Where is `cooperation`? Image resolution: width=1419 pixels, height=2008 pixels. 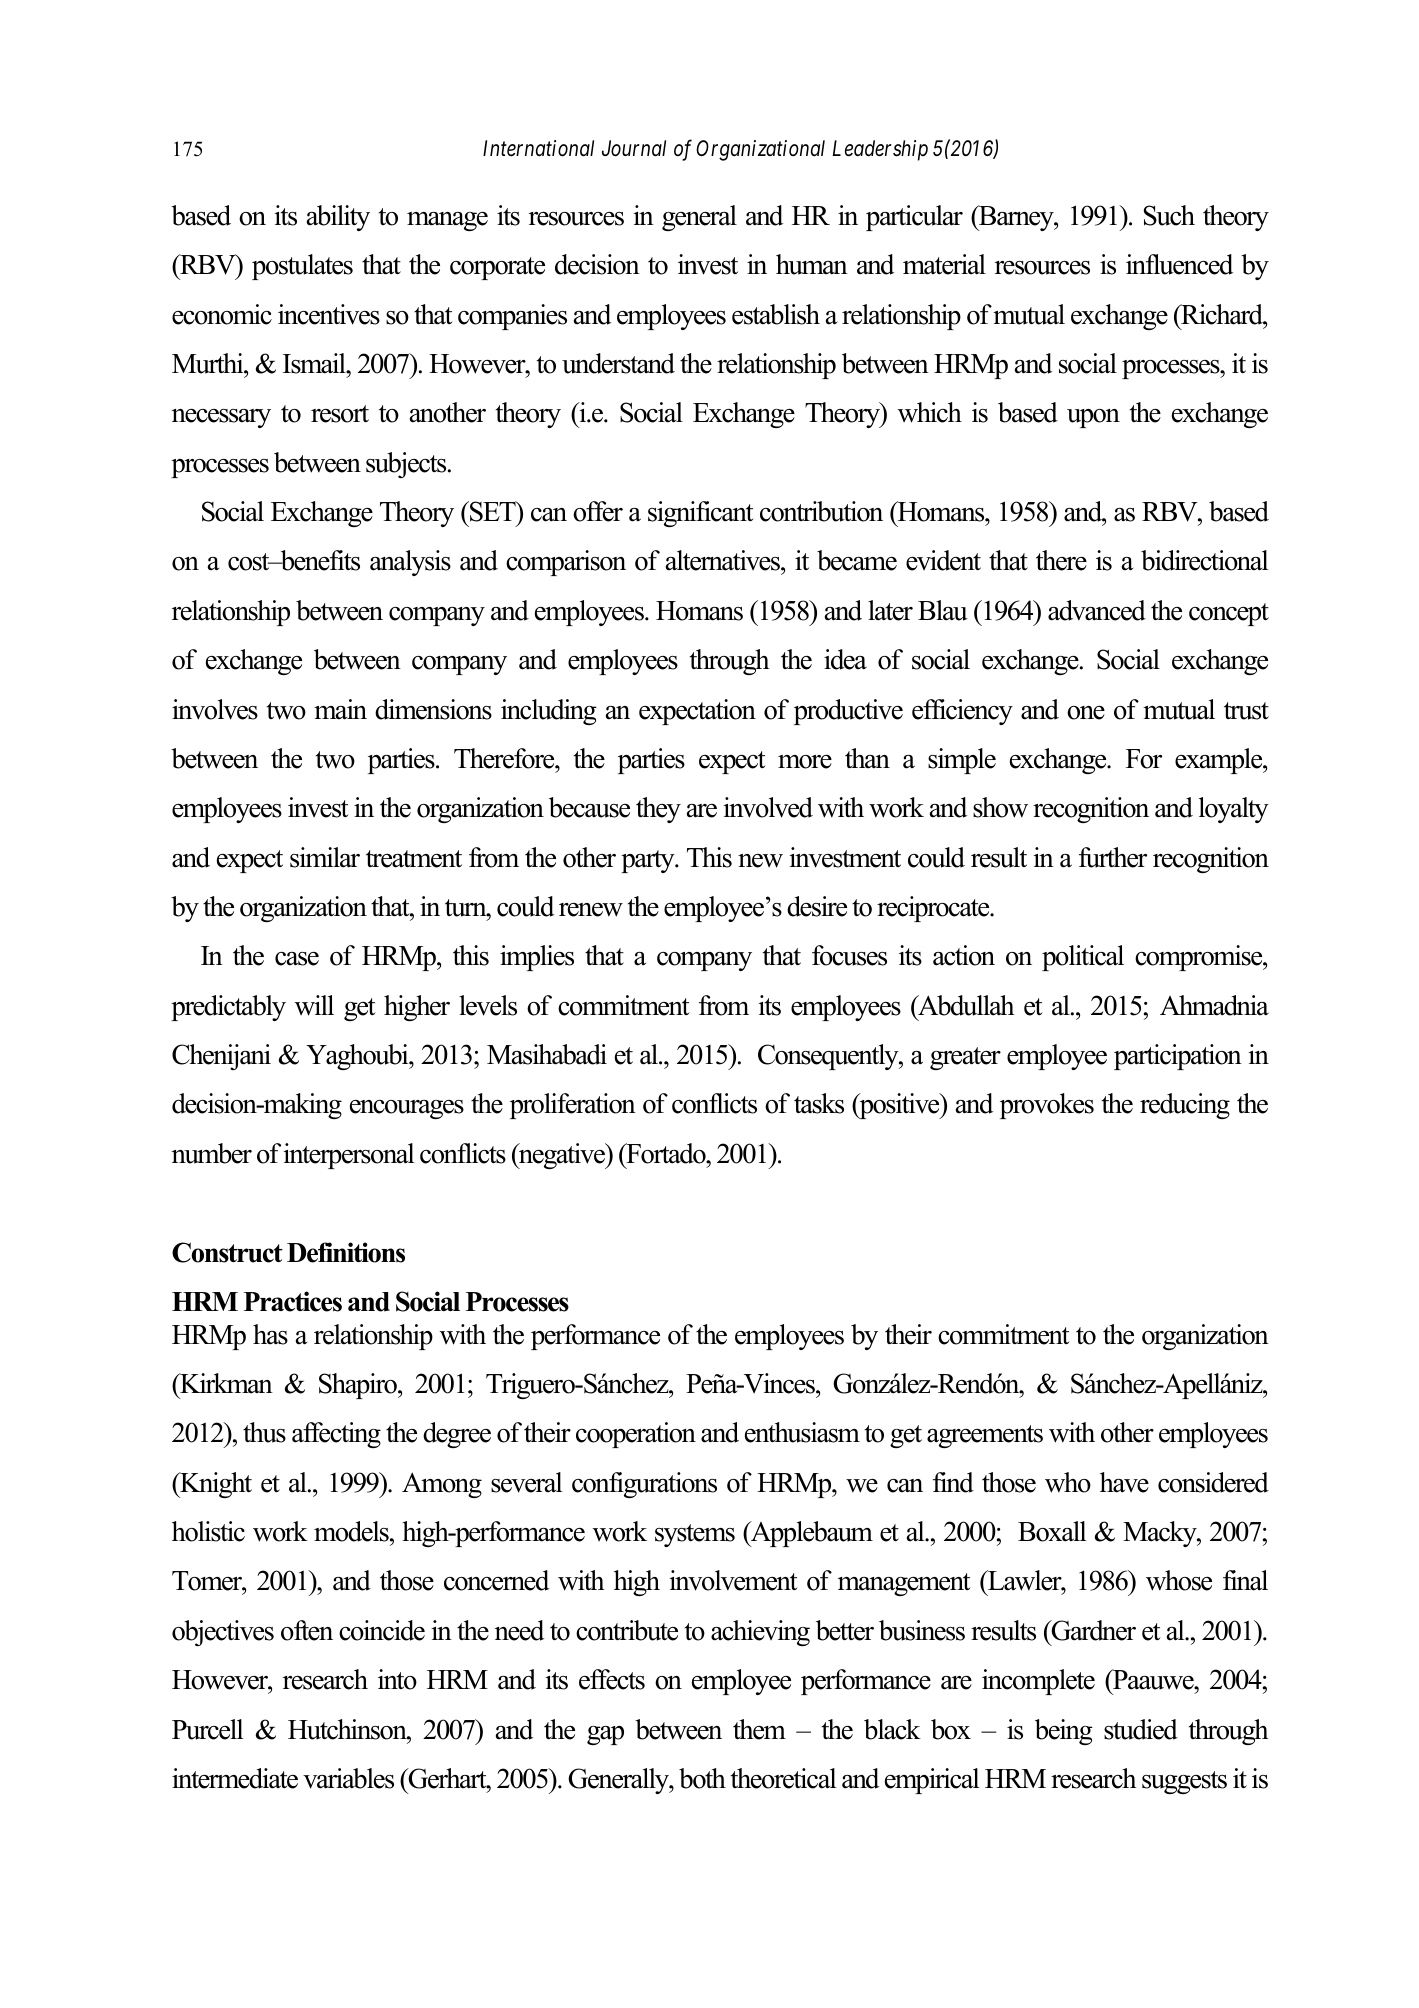
cooperation is located at coordinates (636, 1435).
